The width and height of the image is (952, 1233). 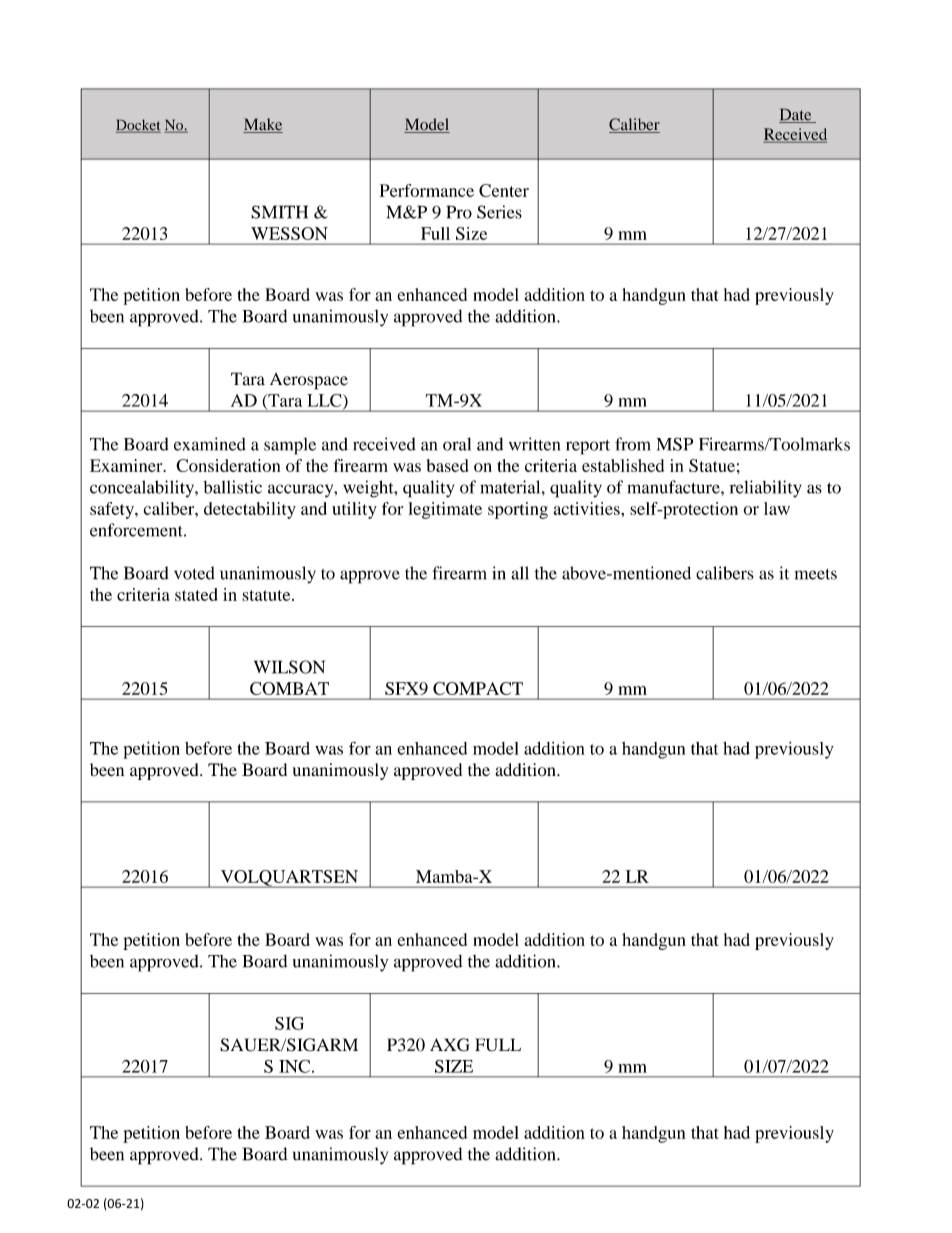 What do you see at coordinates (796, 115) in the image?
I see `Date` at bounding box center [796, 115].
